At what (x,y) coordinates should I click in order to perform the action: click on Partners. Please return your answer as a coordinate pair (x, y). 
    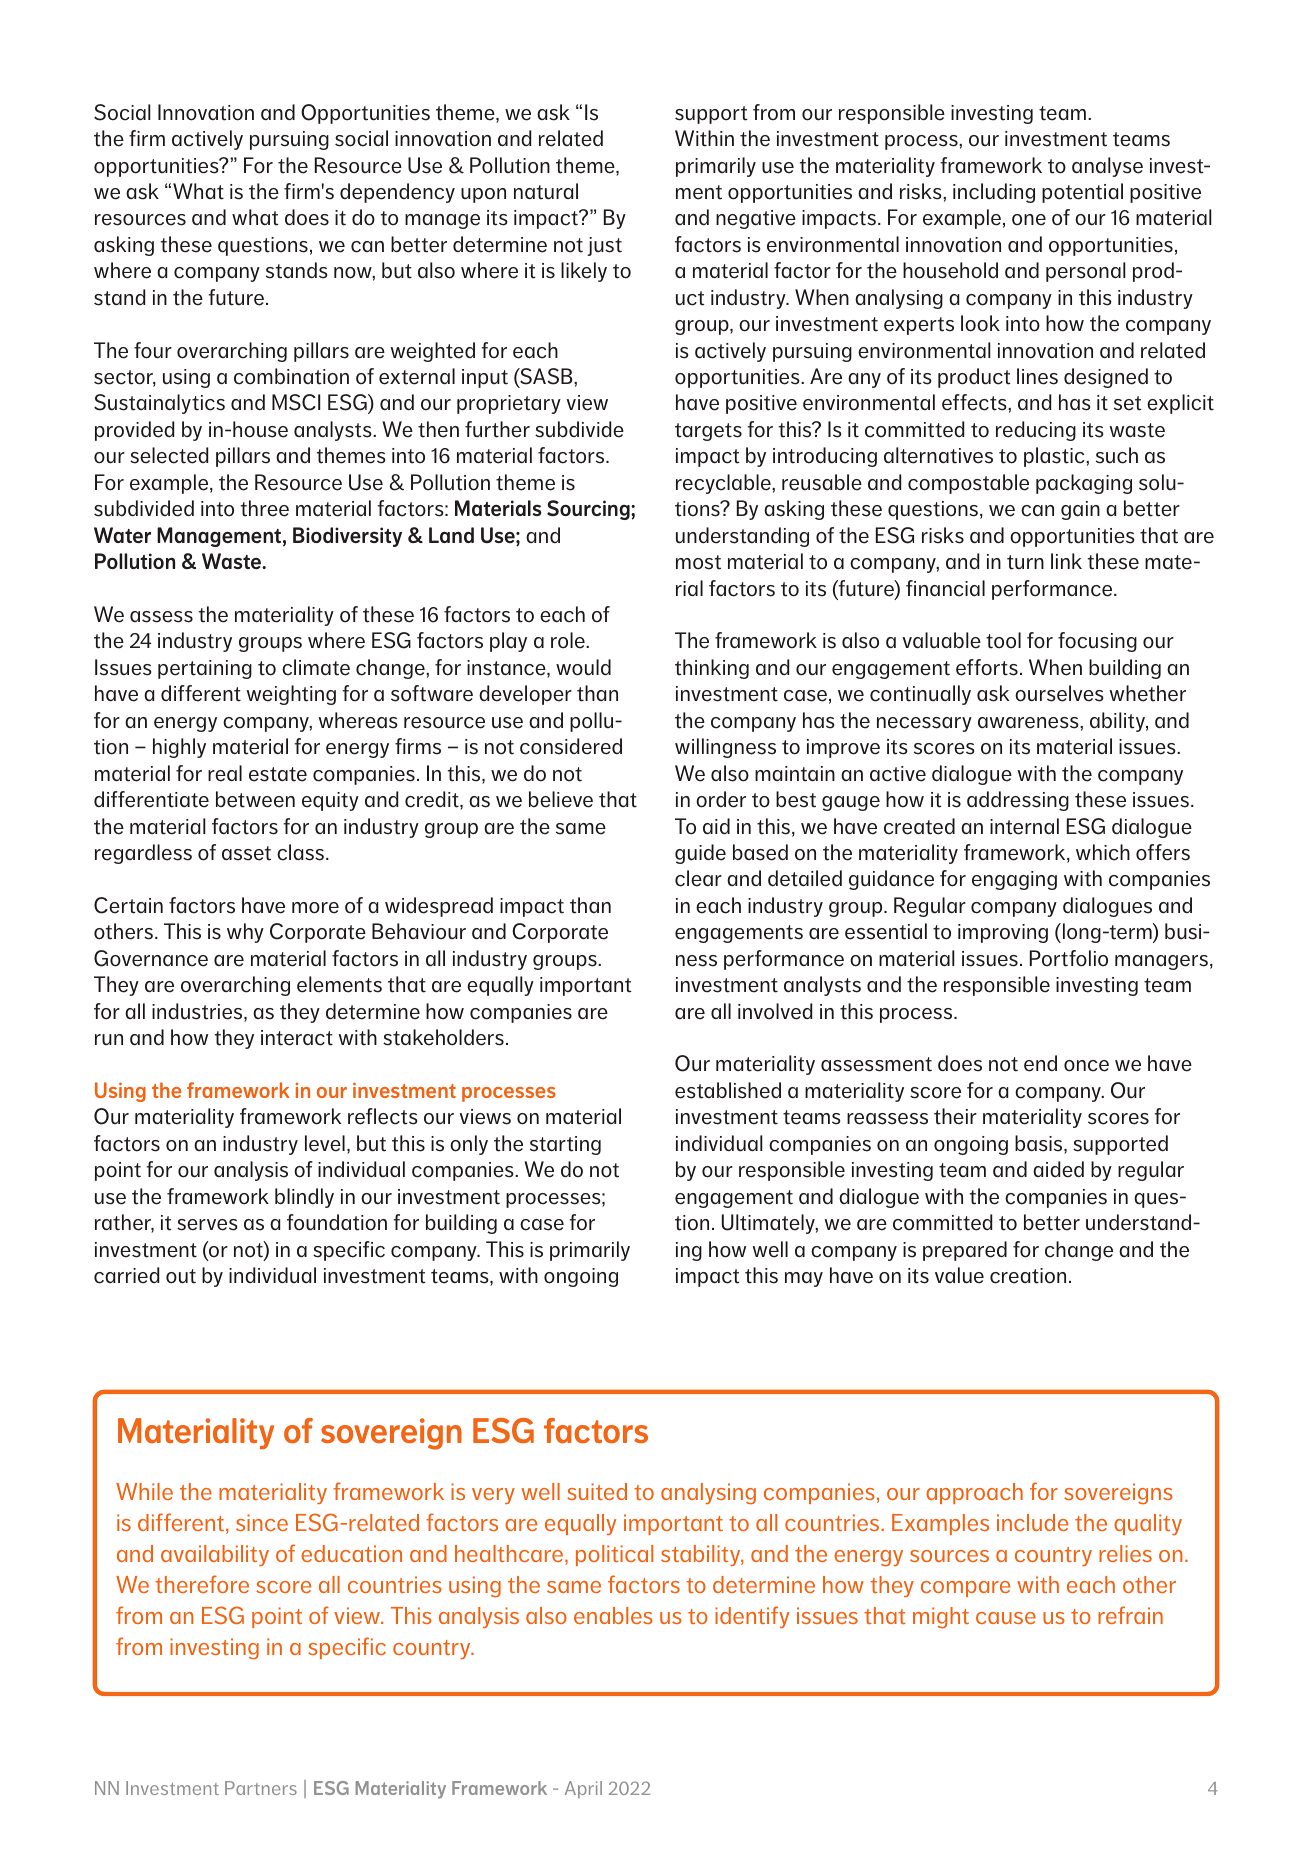
    Looking at the image, I should click on (261, 1788).
